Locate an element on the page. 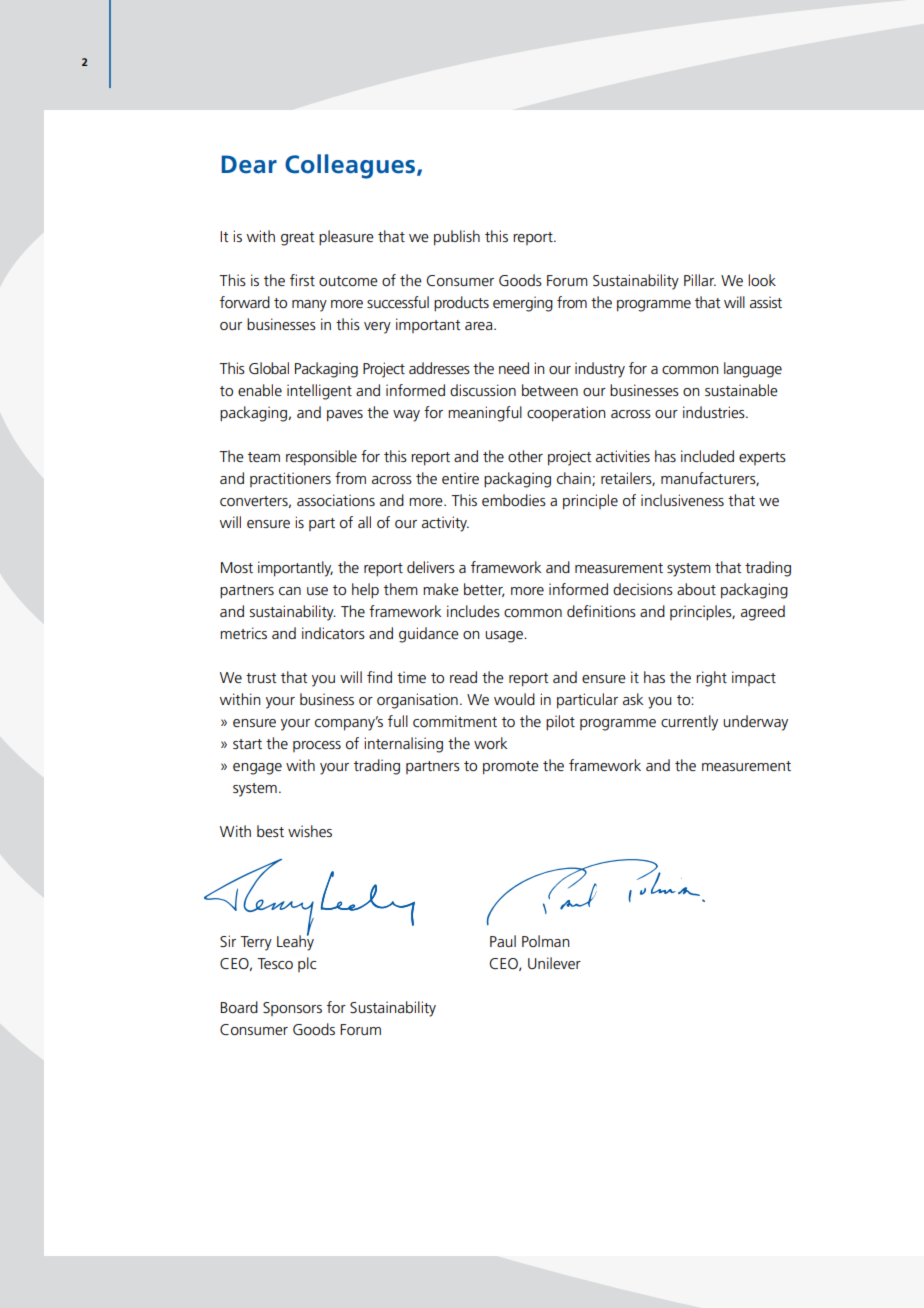  discussion is located at coordinates (483, 390).
